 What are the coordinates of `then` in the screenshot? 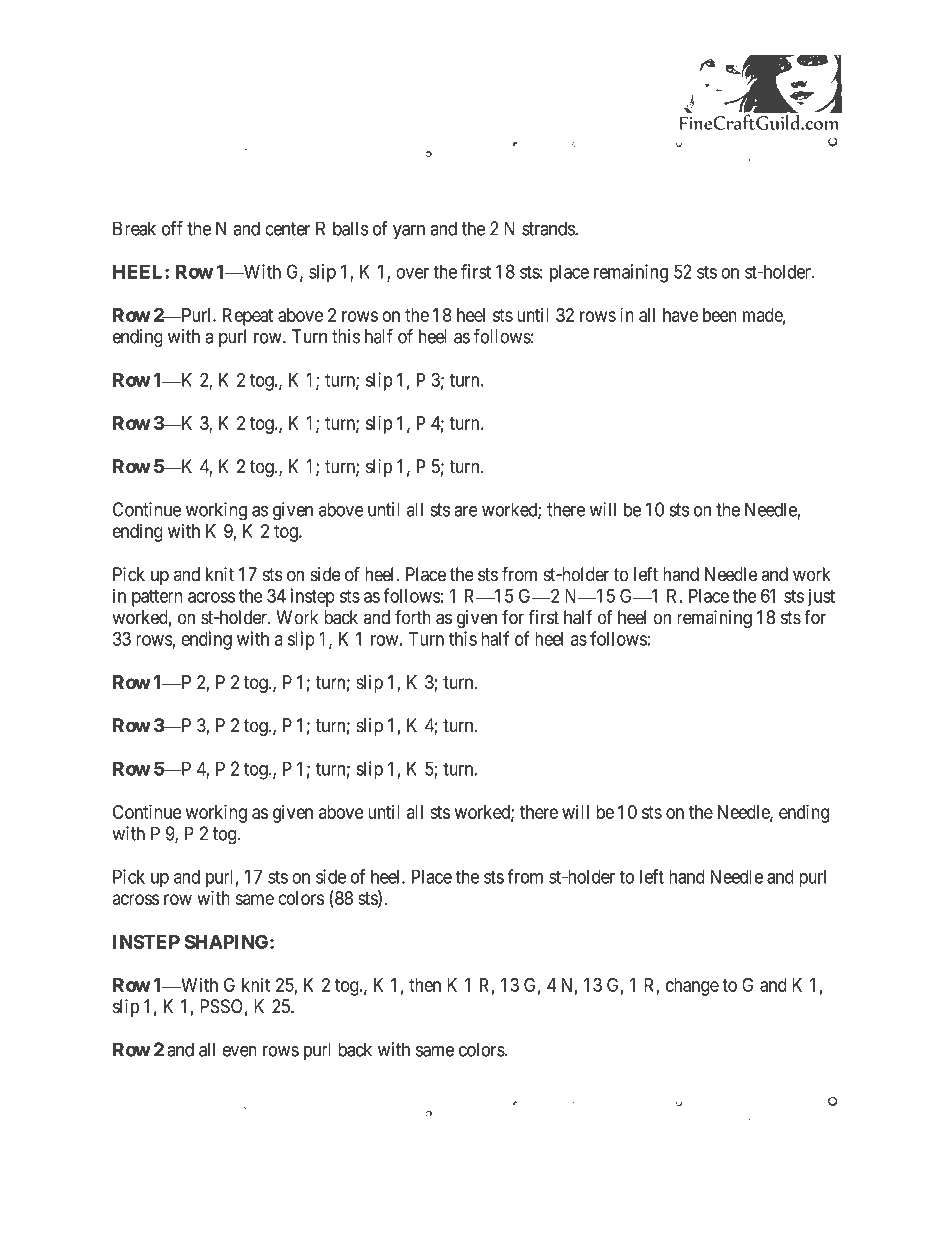 It's located at (425, 985).
